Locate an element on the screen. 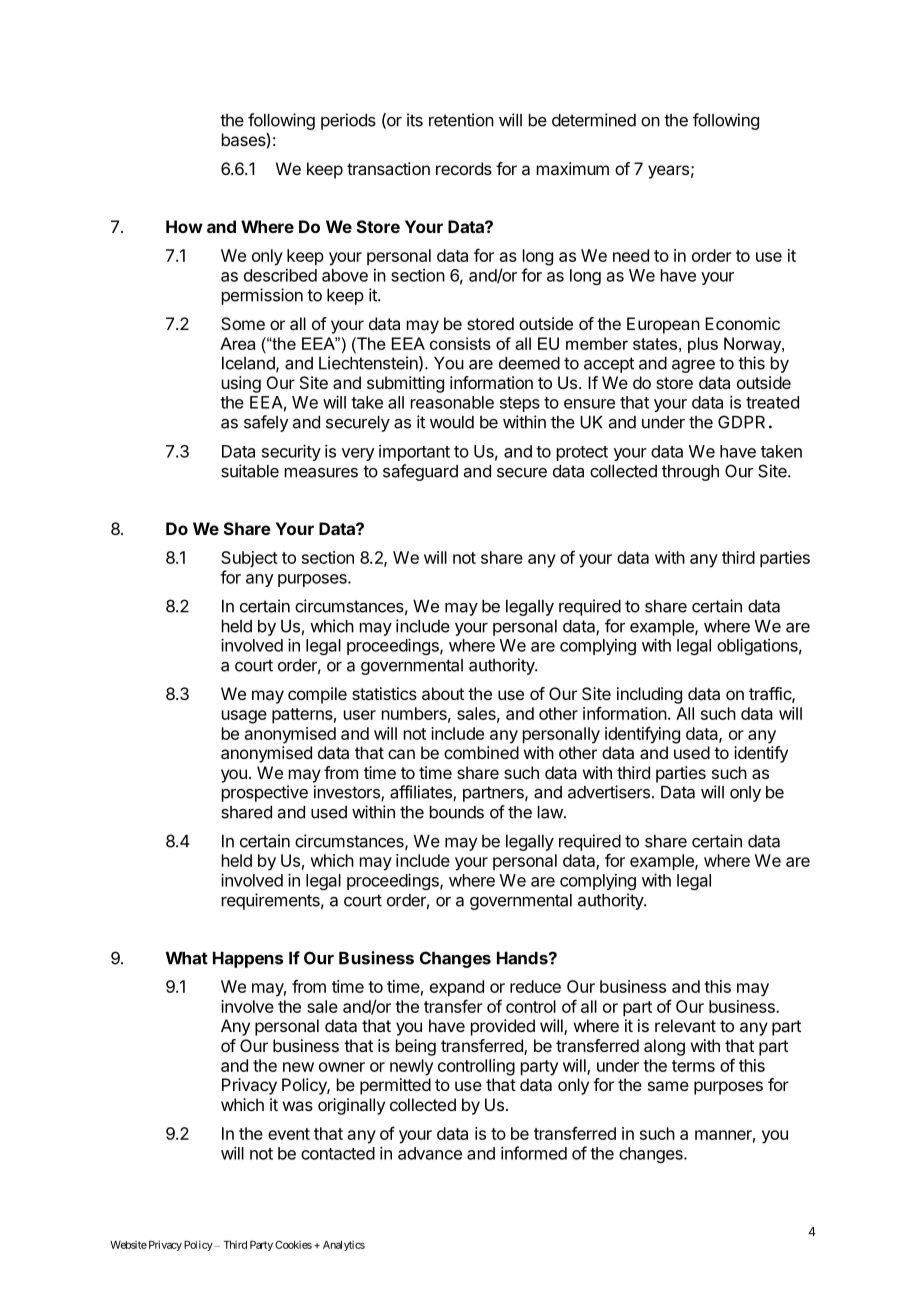  Cookies is located at coordinates (293, 1244).
